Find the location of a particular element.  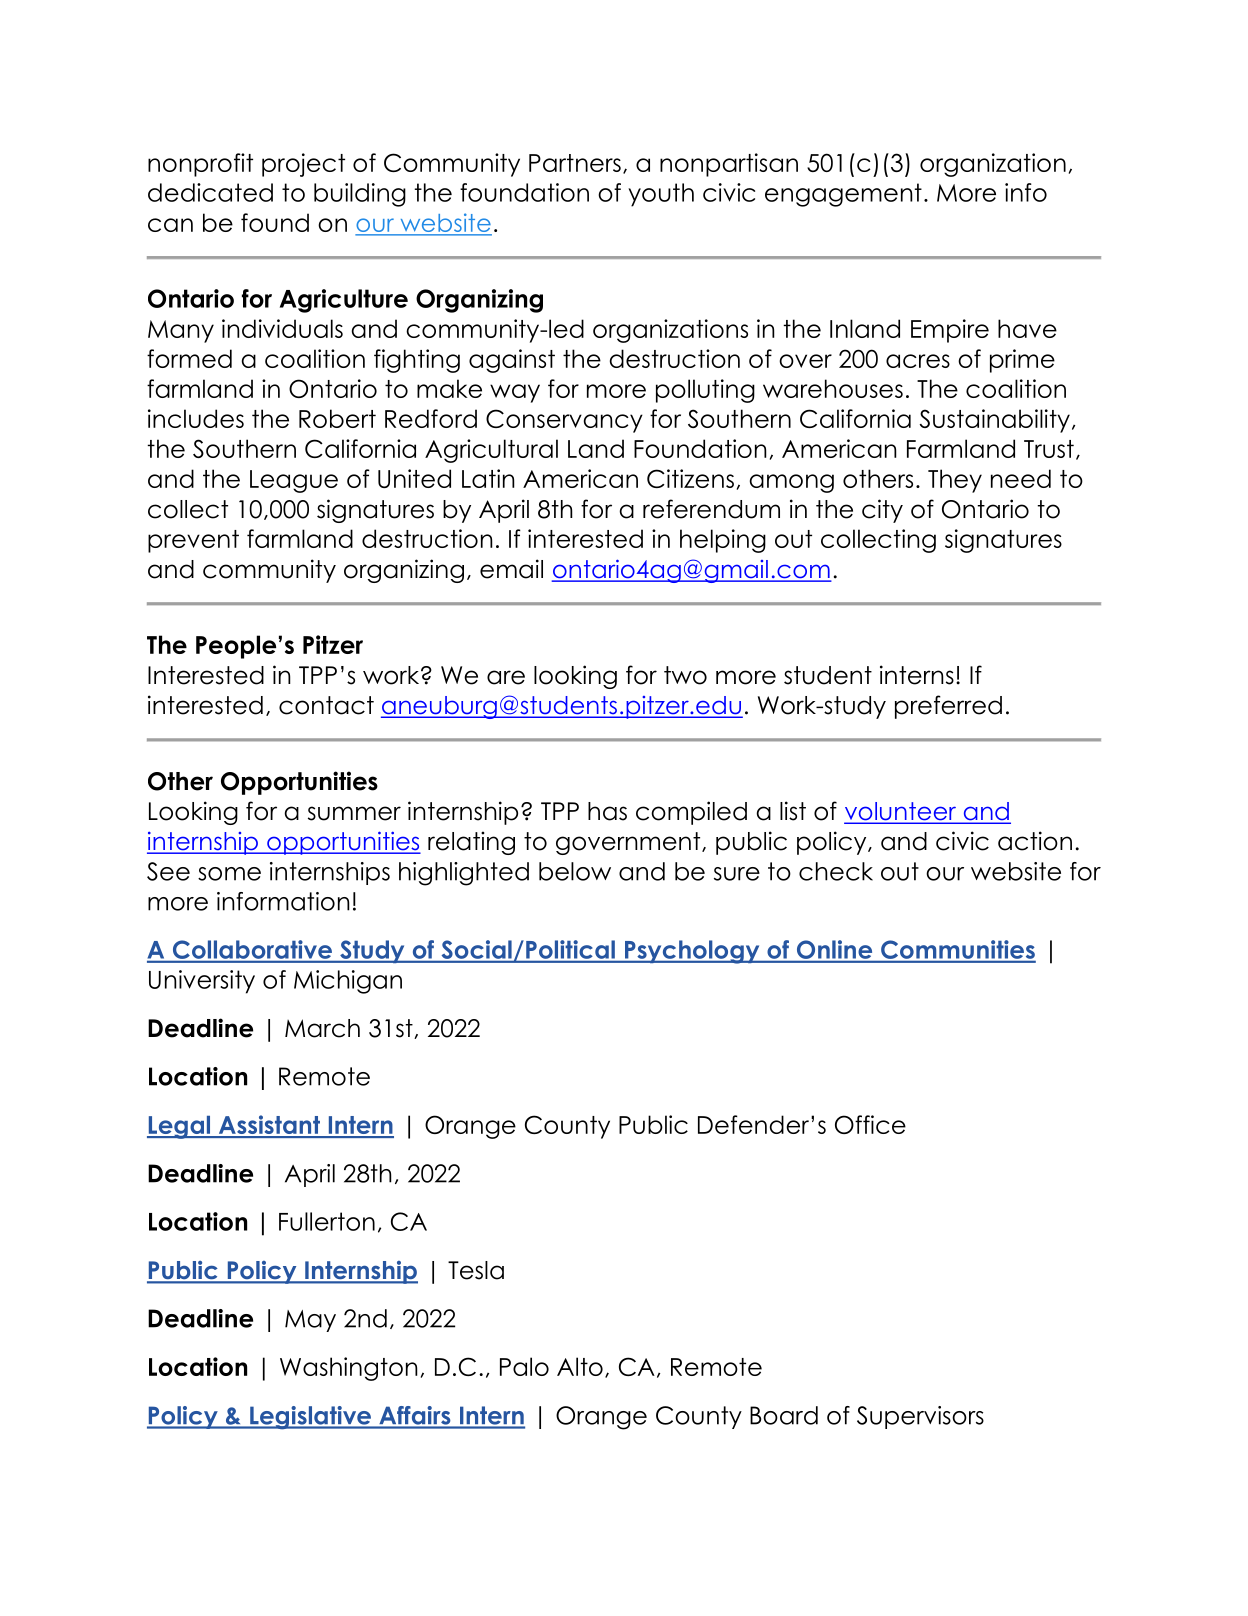

city is located at coordinates (882, 511).
